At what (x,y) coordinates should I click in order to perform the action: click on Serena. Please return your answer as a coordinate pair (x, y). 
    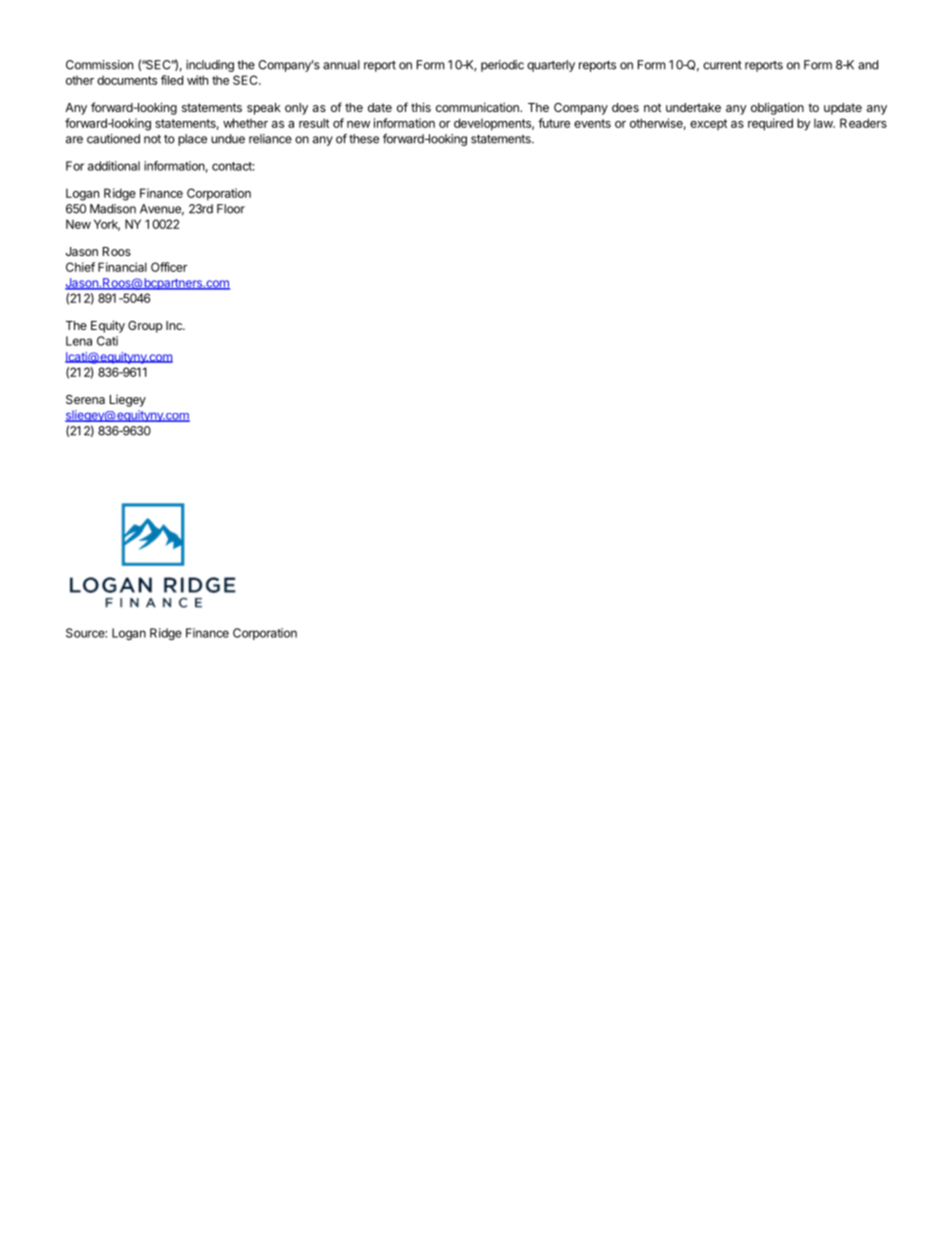
    Looking at the image, I should click on (85, 399).
